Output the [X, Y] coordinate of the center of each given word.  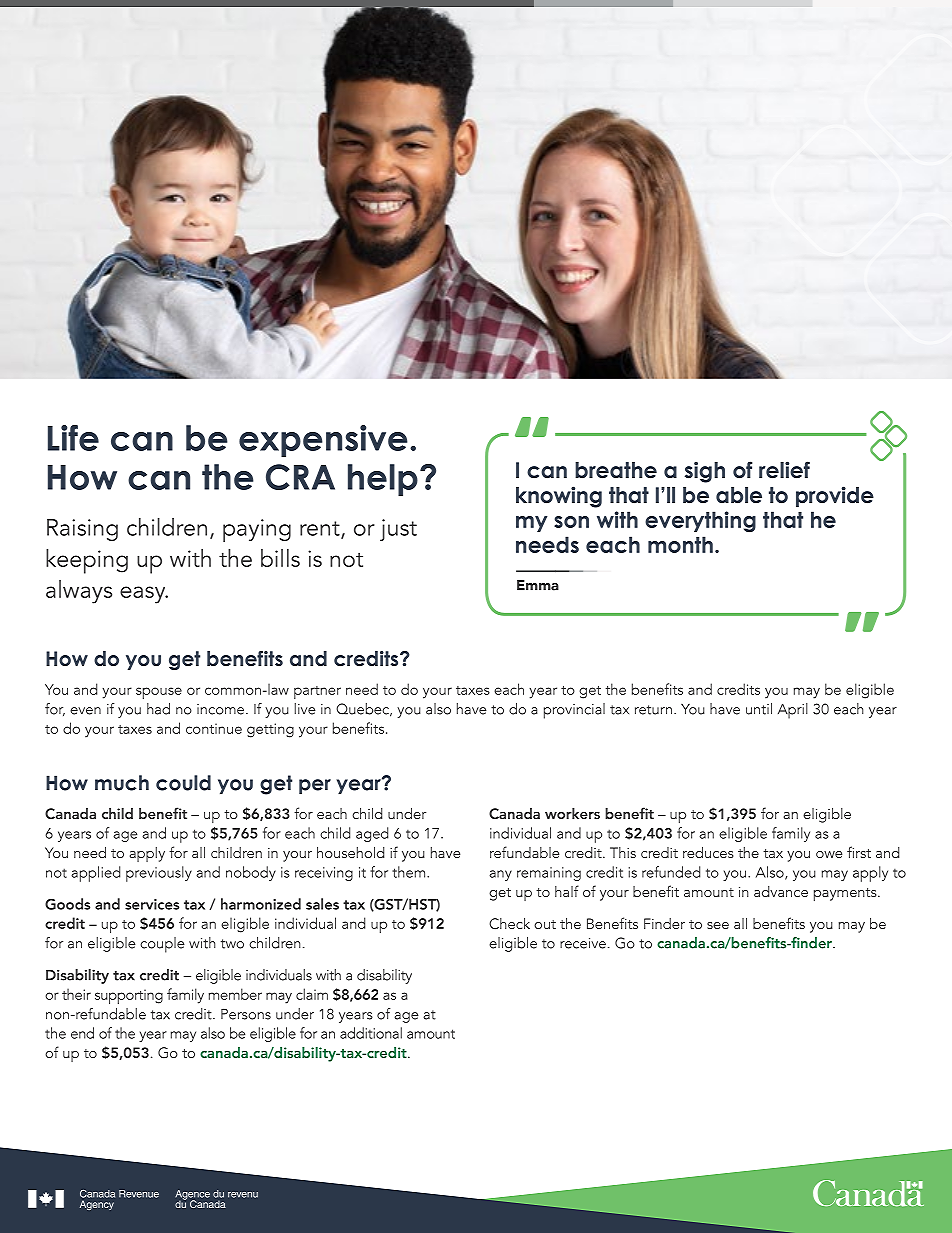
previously [159, 874]
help [383, 480]
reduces [708, 852]
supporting [129, 996]
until [759, 709]
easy [144, 595]
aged [372, 834]
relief [784, 470]
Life [73, 438]
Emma [538, 585]
